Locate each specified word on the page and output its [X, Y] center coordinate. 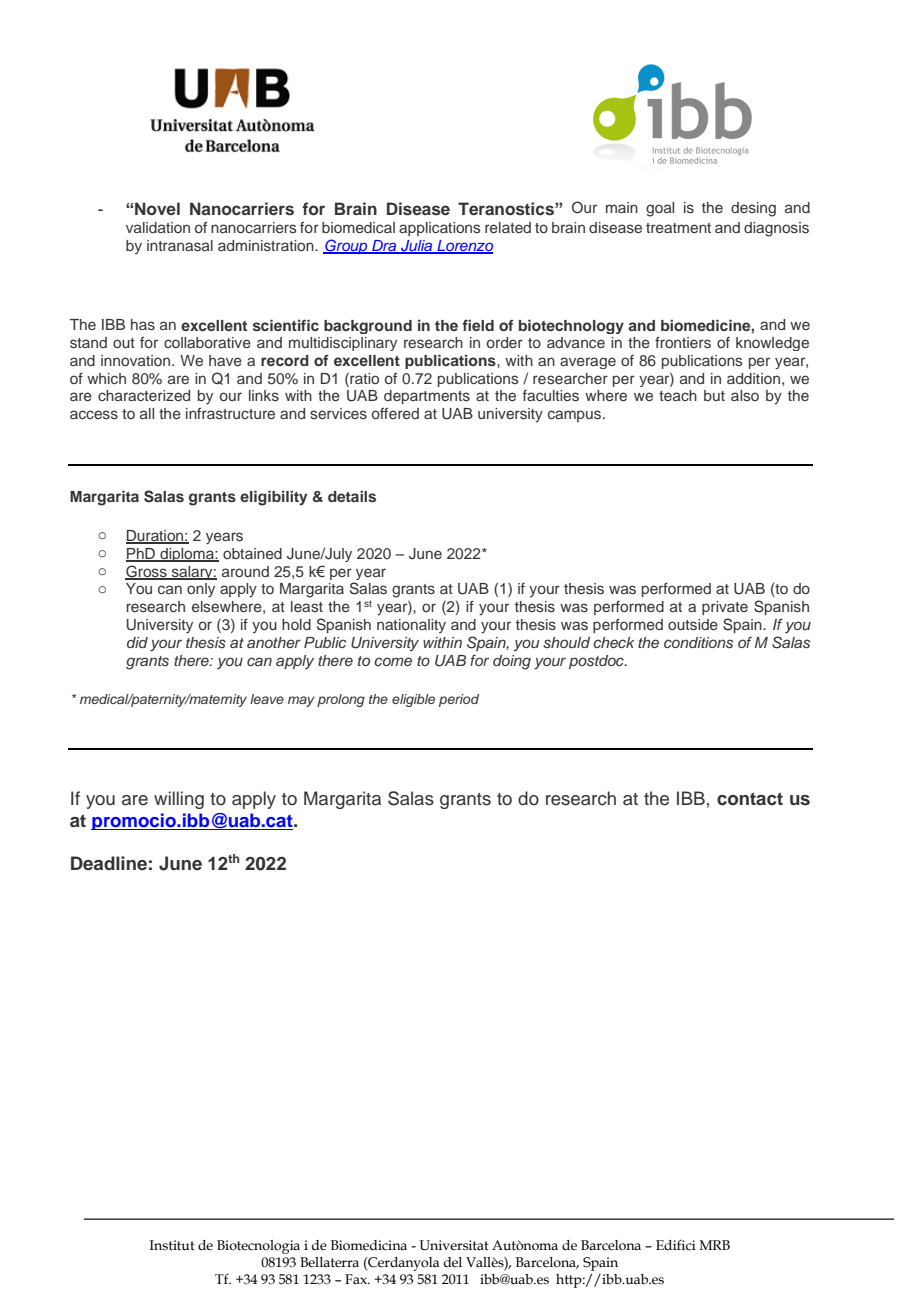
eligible [413, 700]
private [725, 608]
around [245, 571]
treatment [678, 228]
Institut [172, 1245]
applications [440, 229]
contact [750, 799]
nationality [411, 626]
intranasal [180, 246]
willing [179, 800]
